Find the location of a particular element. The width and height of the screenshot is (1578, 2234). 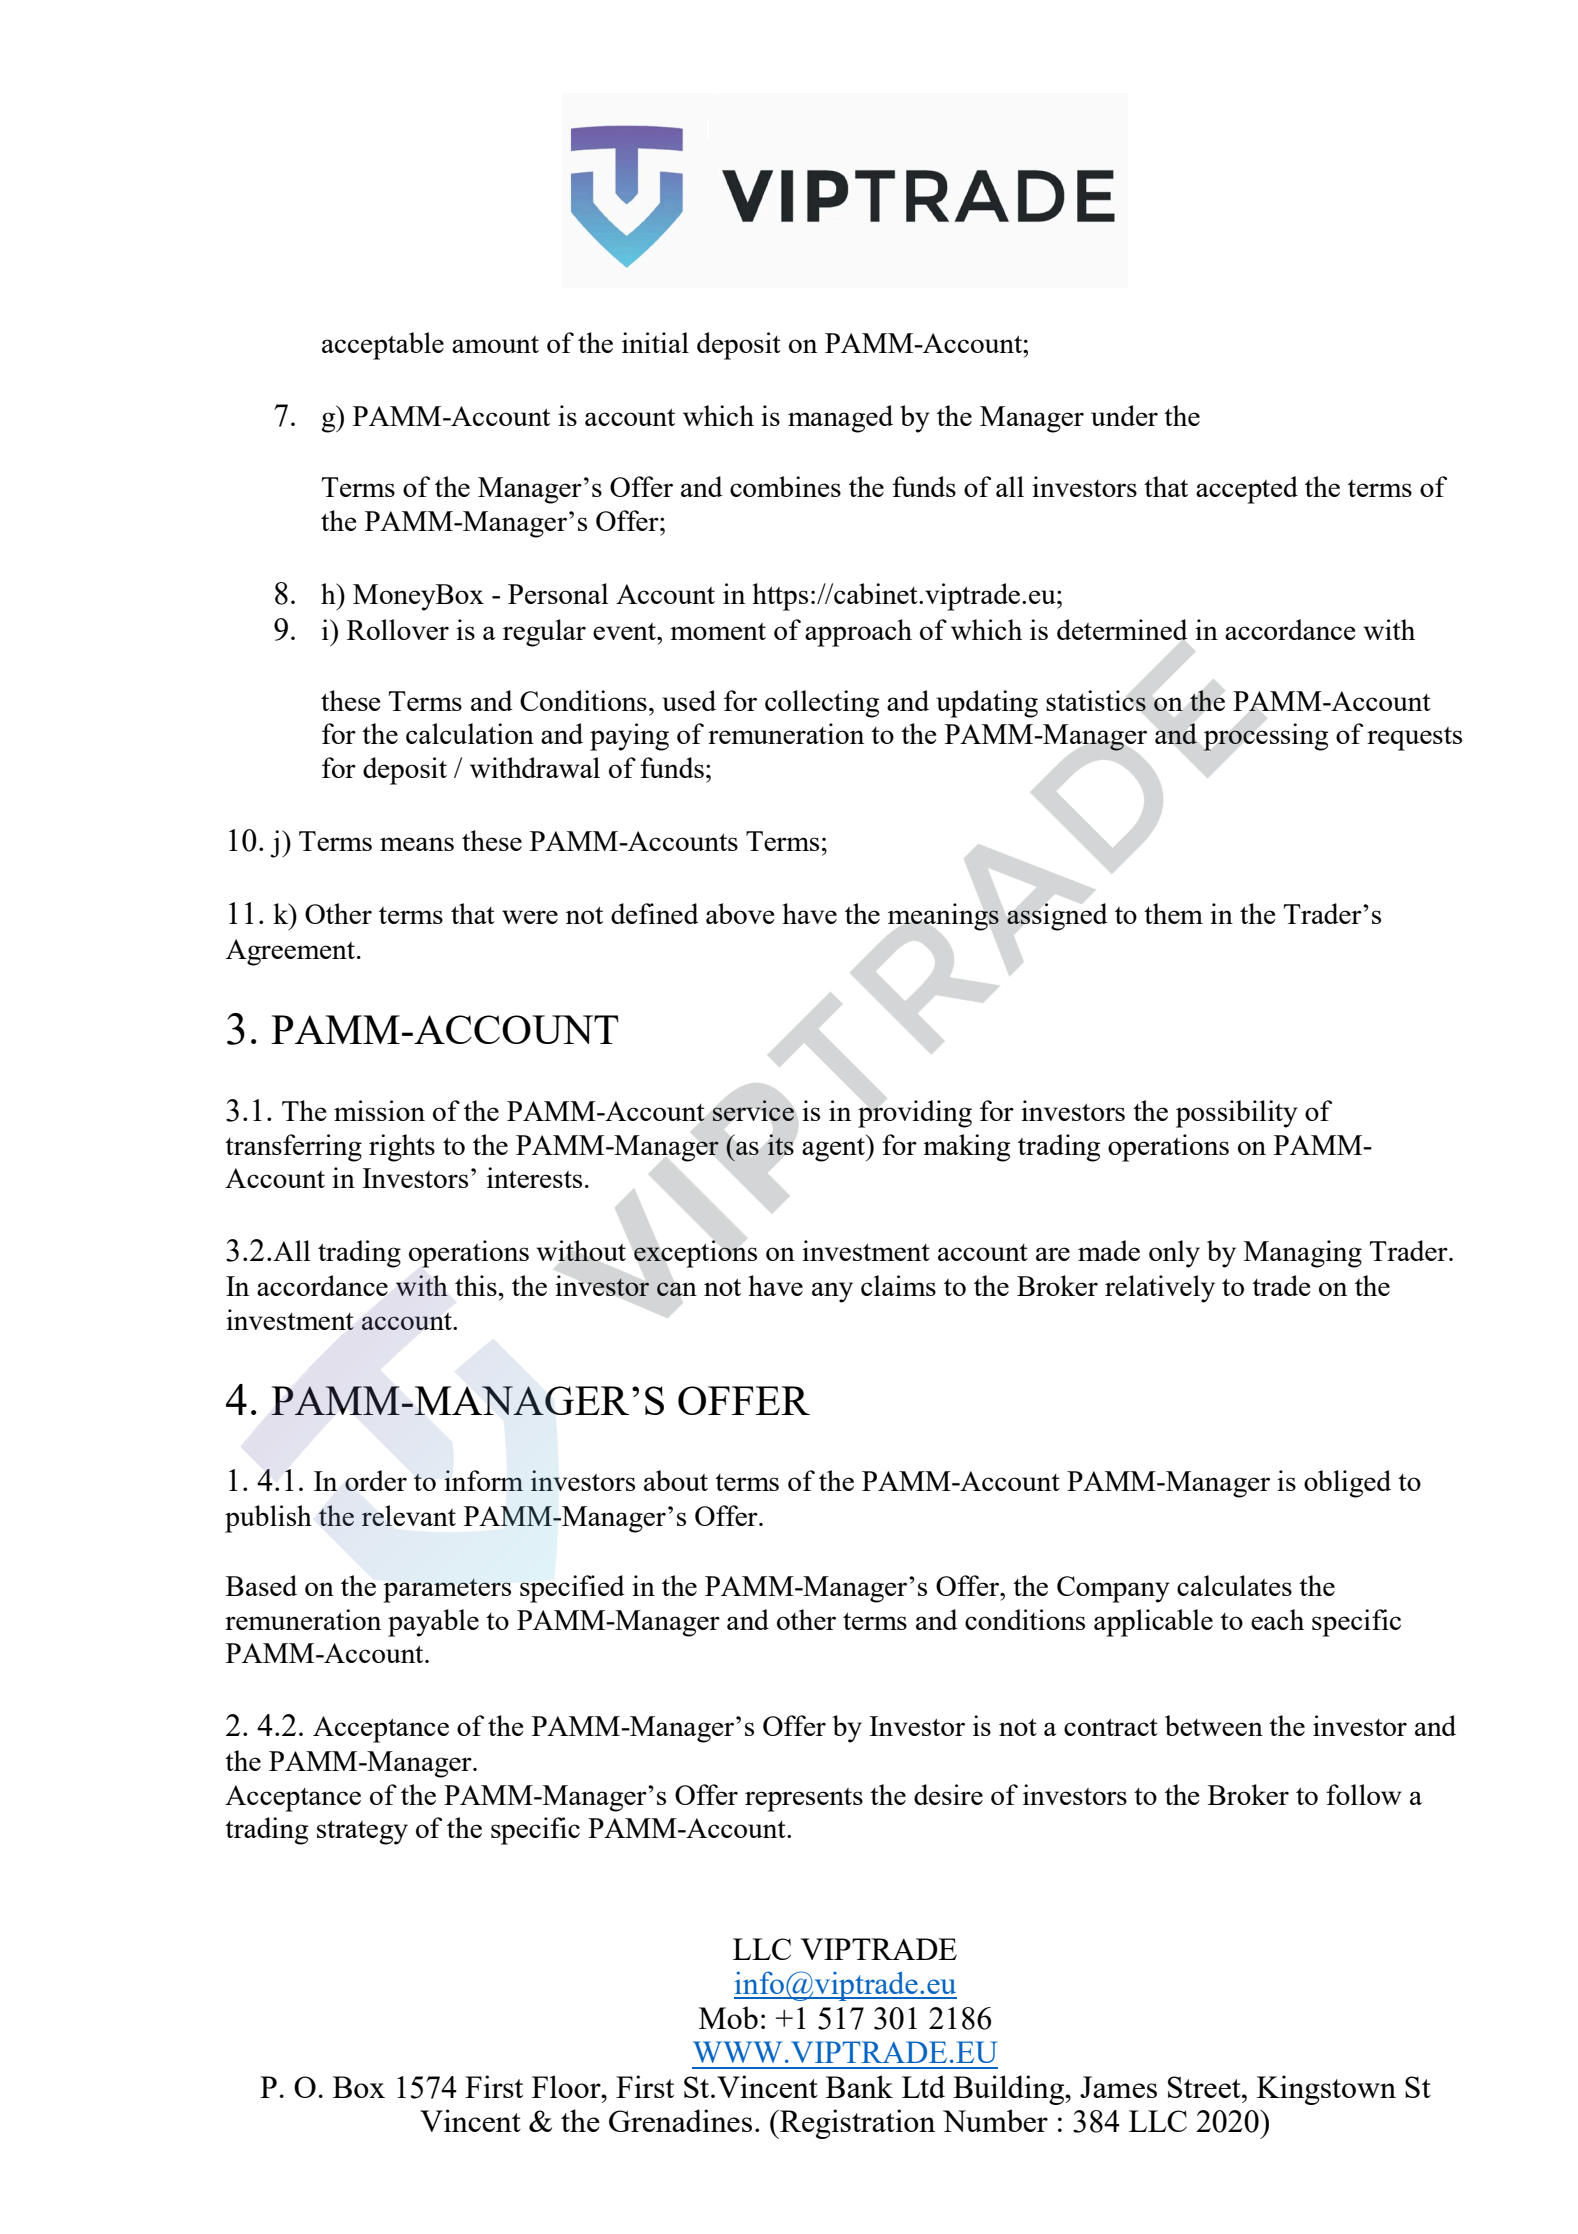

claims is located at coordinates (898, 1285).
